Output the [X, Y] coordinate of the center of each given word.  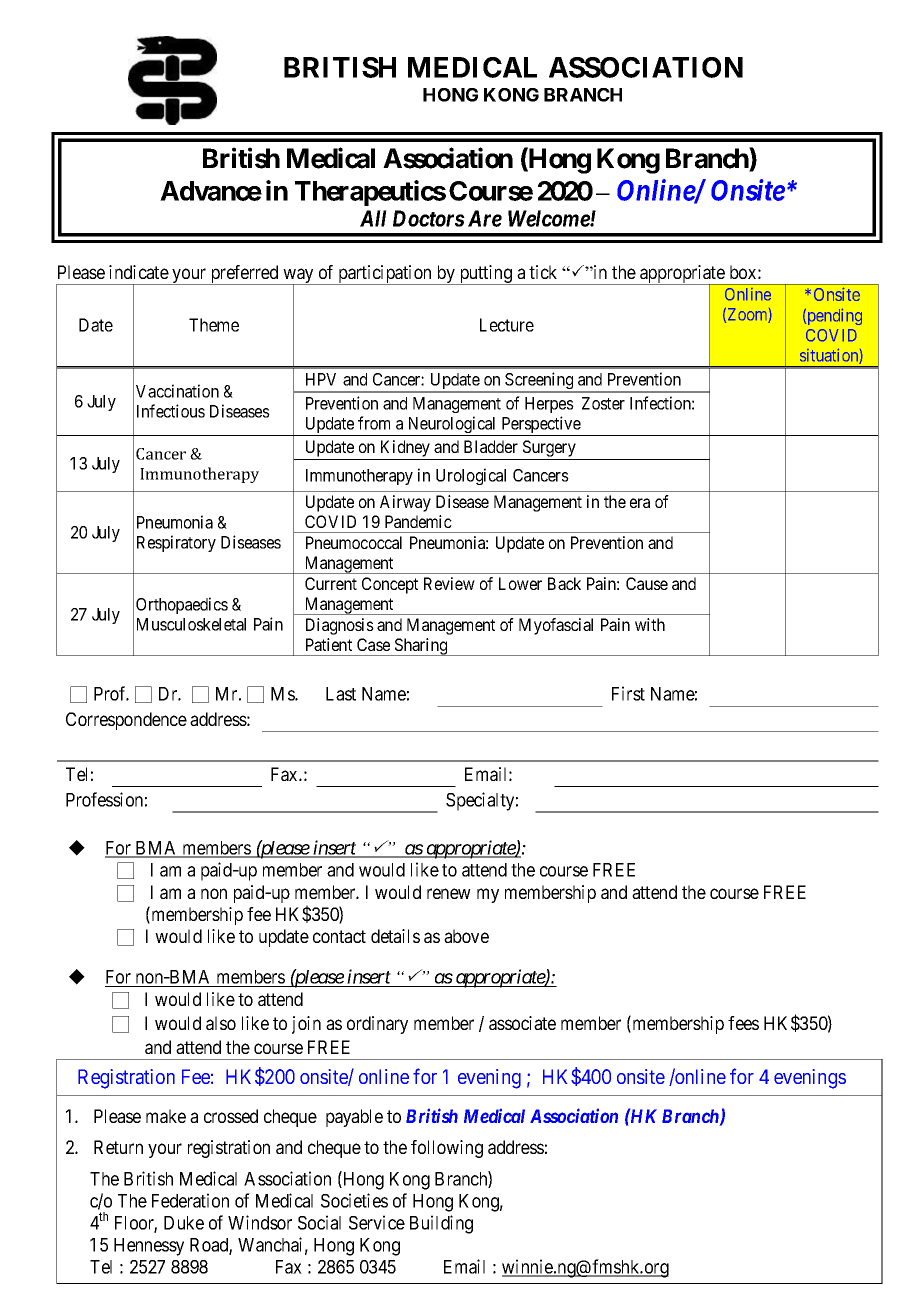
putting [485, 275]
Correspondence [126, 721]
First [628, 693]
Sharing [421, 647]
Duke [184, 1223]
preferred [244, 275]
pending [833, 317]
